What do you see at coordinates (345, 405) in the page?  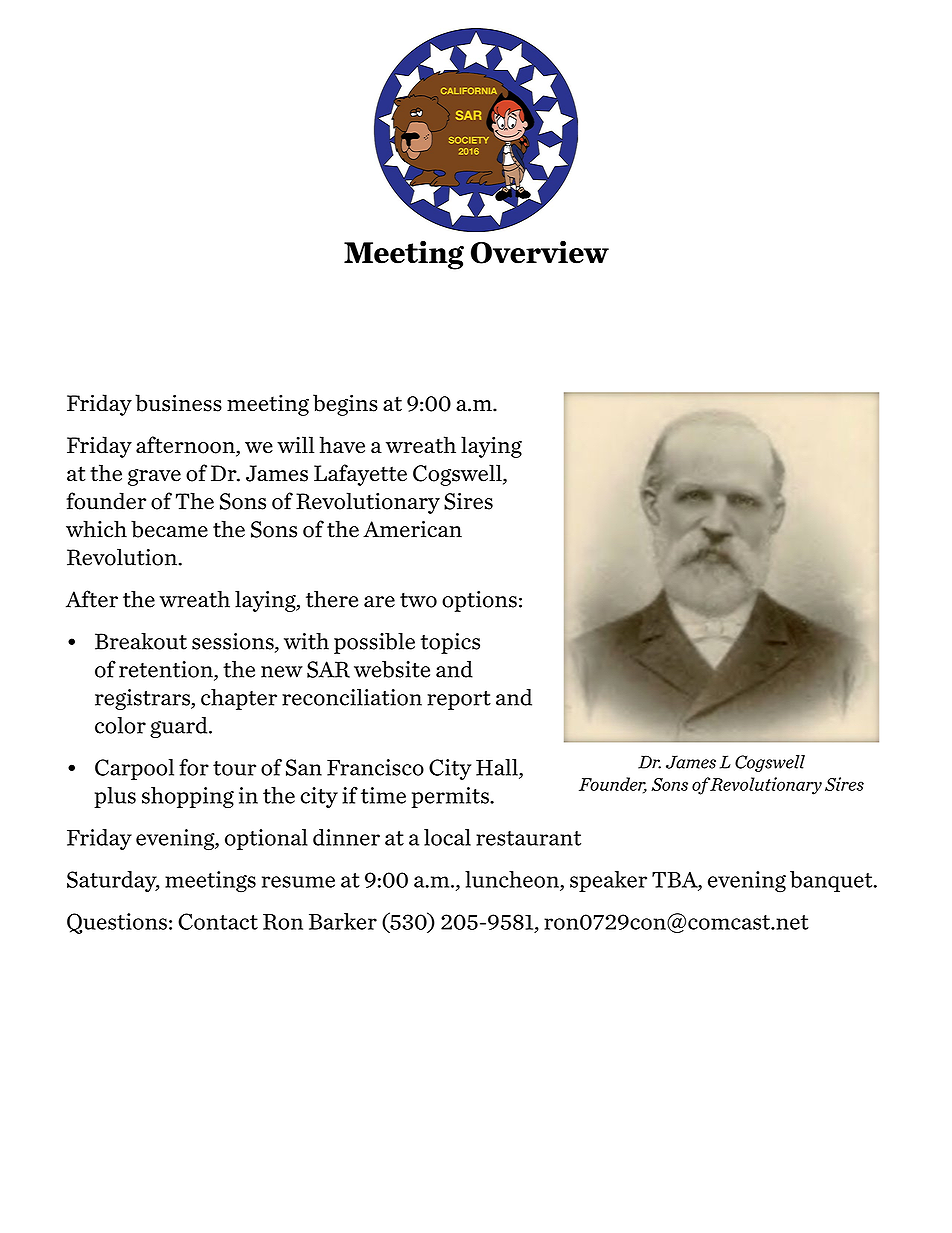 I see `begins` at bounding box center [345, 405].
